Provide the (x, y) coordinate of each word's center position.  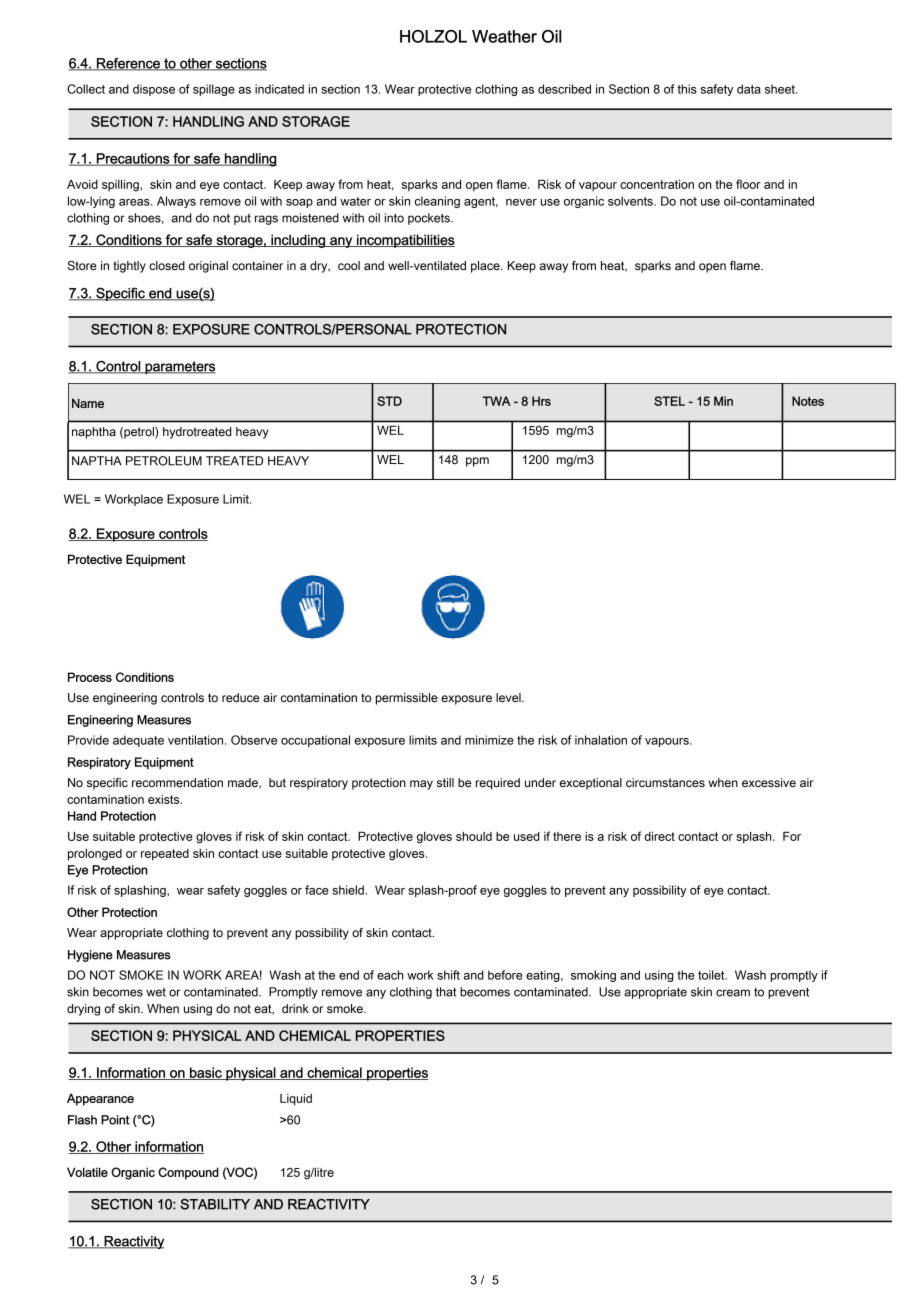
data (749, 89)
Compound (188, 1173)
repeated (165, 855)
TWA (497, 401)
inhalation (601, 740)
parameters (179, 367)
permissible (407, 699)
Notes (808, 401)
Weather (504, 36)
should (474, 836)
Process (90, 677)
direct (659, 836)
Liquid (296, 1100)
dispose (154, 90)
